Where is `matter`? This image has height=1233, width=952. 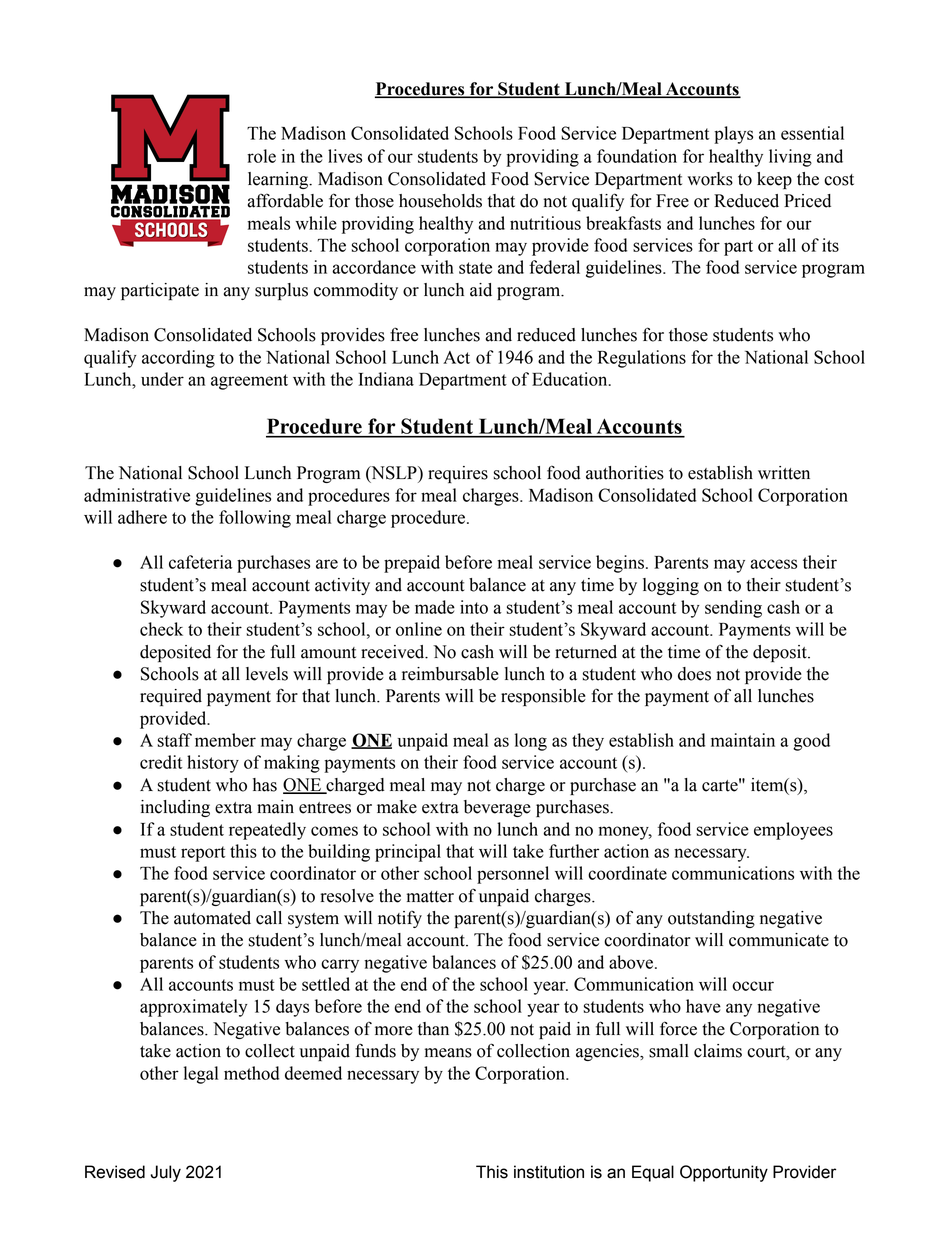
matter is located at coordinates (430, 897).
